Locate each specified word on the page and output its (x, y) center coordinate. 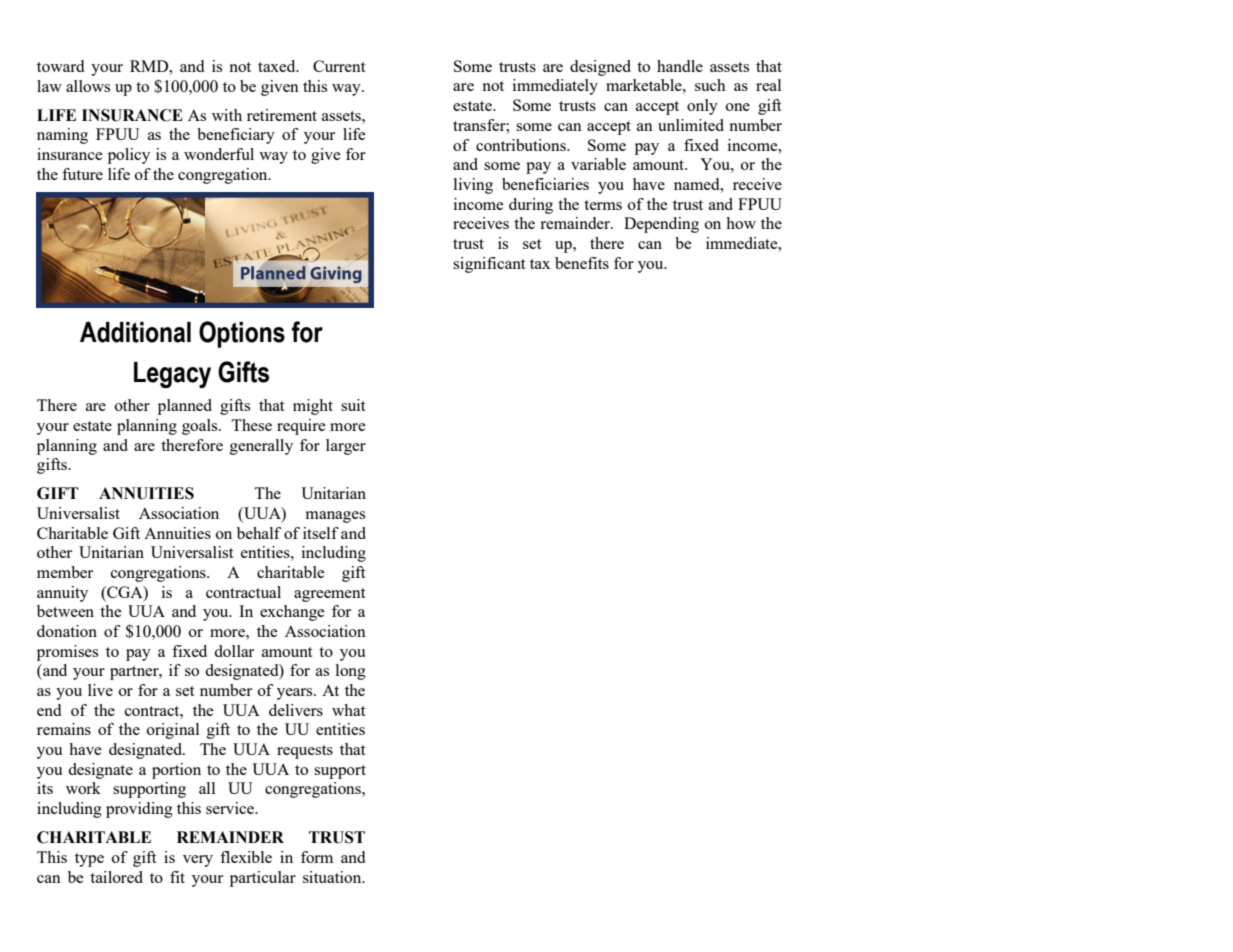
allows (88, 86)
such (710, 85)
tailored (116, 877)
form (317, 857)
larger (346, 447)
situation (333, 877)
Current (339, 66)
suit (353, 405)
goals (201, 427)
